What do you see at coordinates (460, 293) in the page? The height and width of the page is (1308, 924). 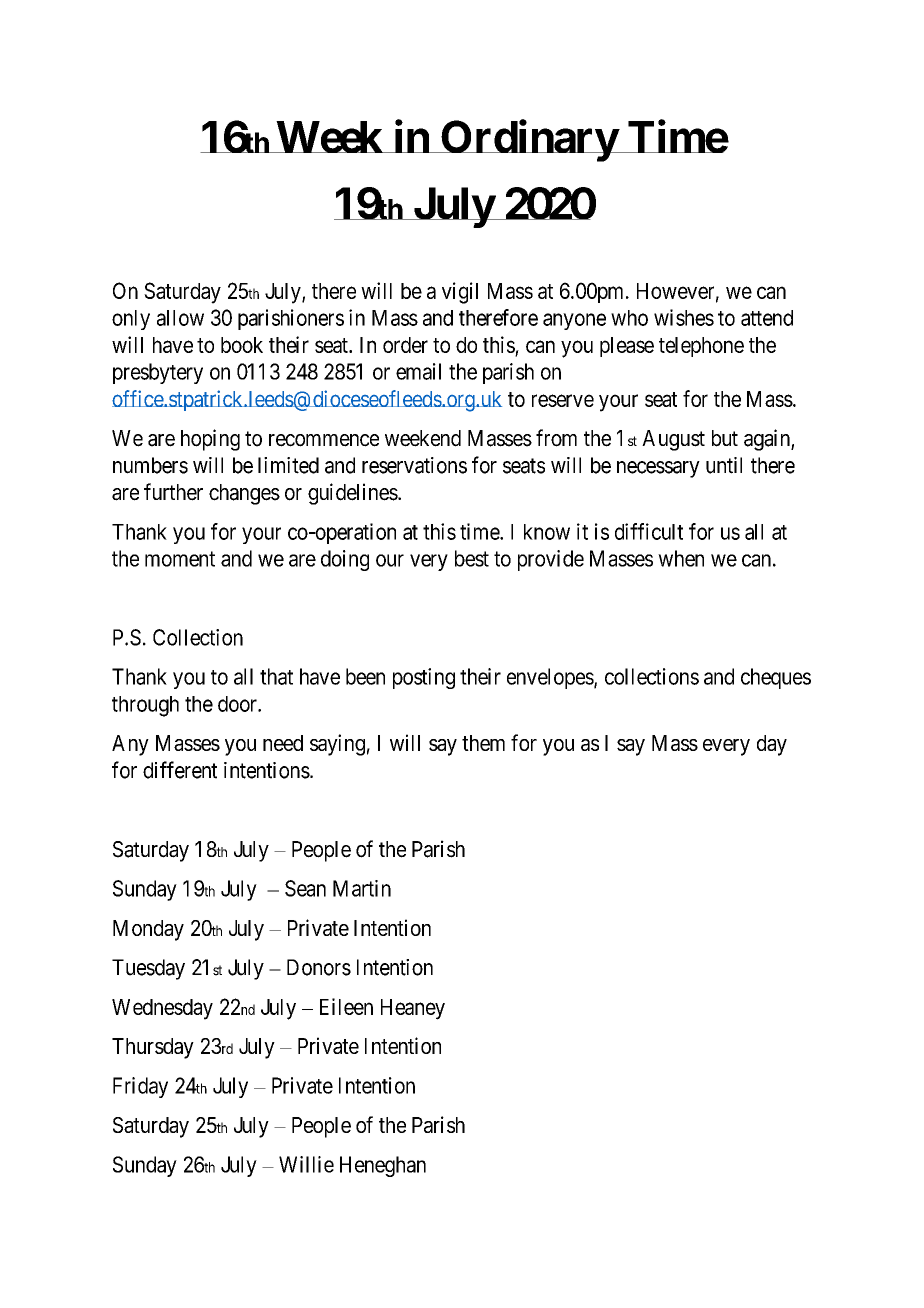 I see `vigil` at bounding box center [460, 293].
